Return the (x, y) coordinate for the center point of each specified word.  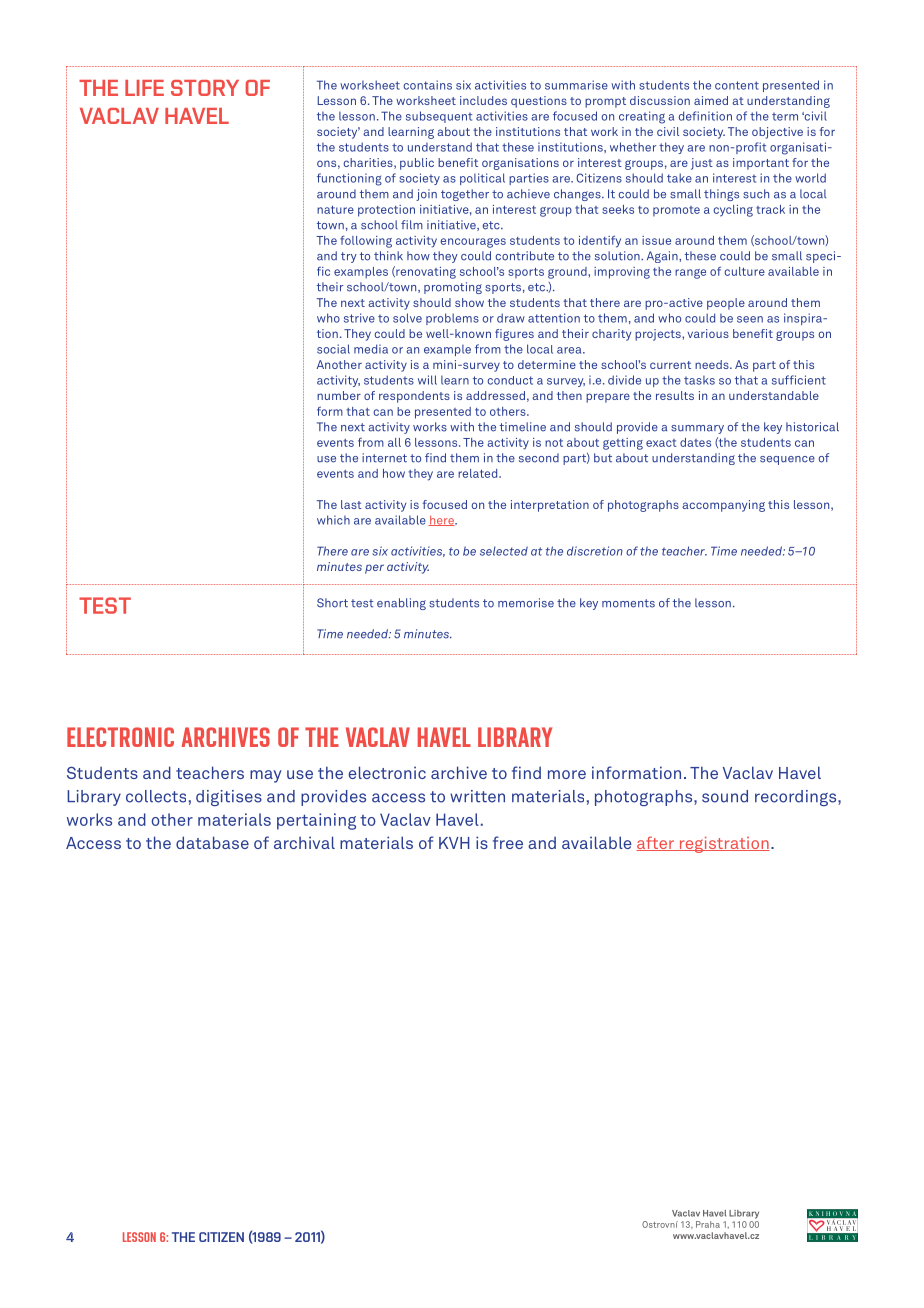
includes (483, 100)
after (656, 843)
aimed (711, 100)
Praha (708, 1224)
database (212, 842)
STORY (205, 88)
